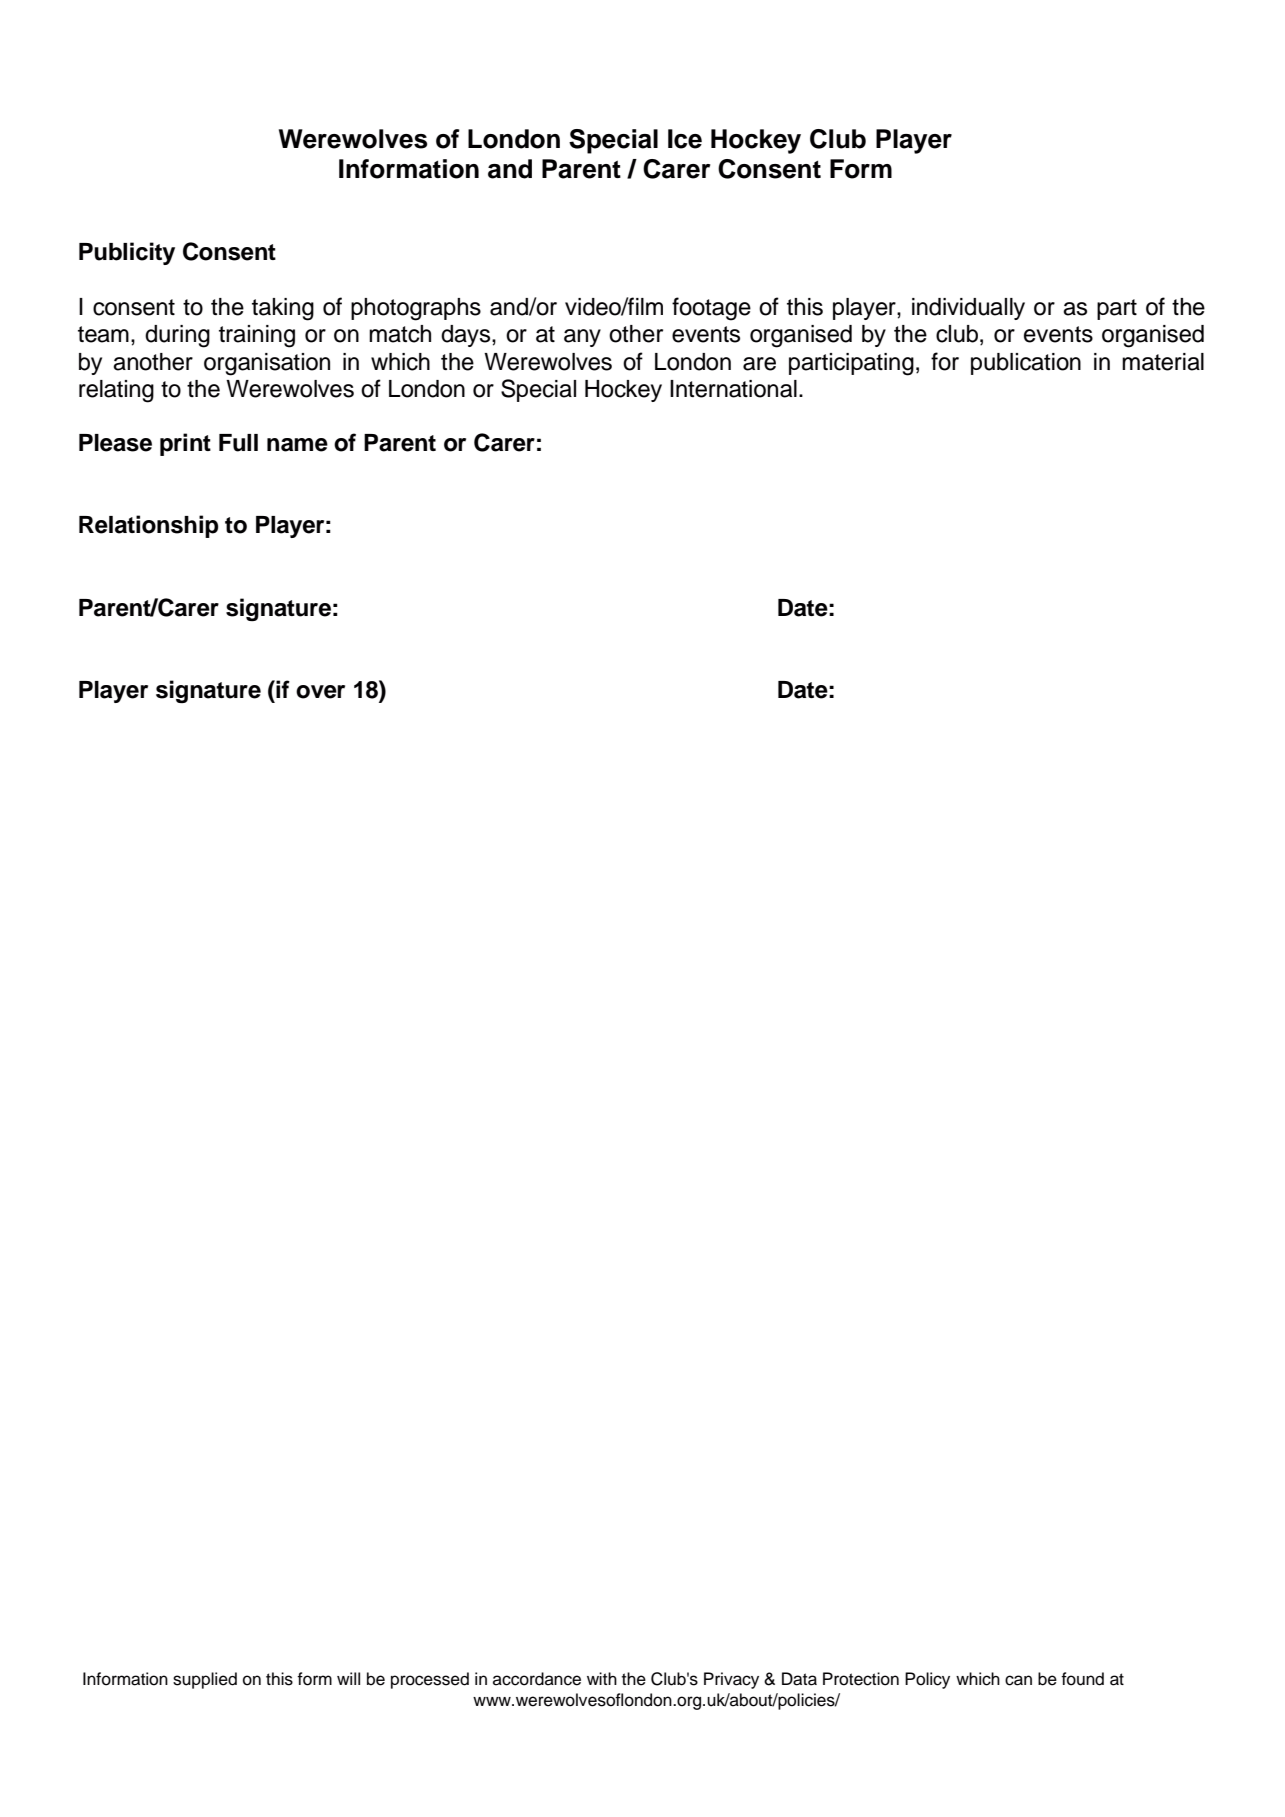 This screenshot has height=1817, width=1285. What do you see at coordinates (205, 1680) in the screenshot?
I see `supplied` at bounding box center [205, 1680].
